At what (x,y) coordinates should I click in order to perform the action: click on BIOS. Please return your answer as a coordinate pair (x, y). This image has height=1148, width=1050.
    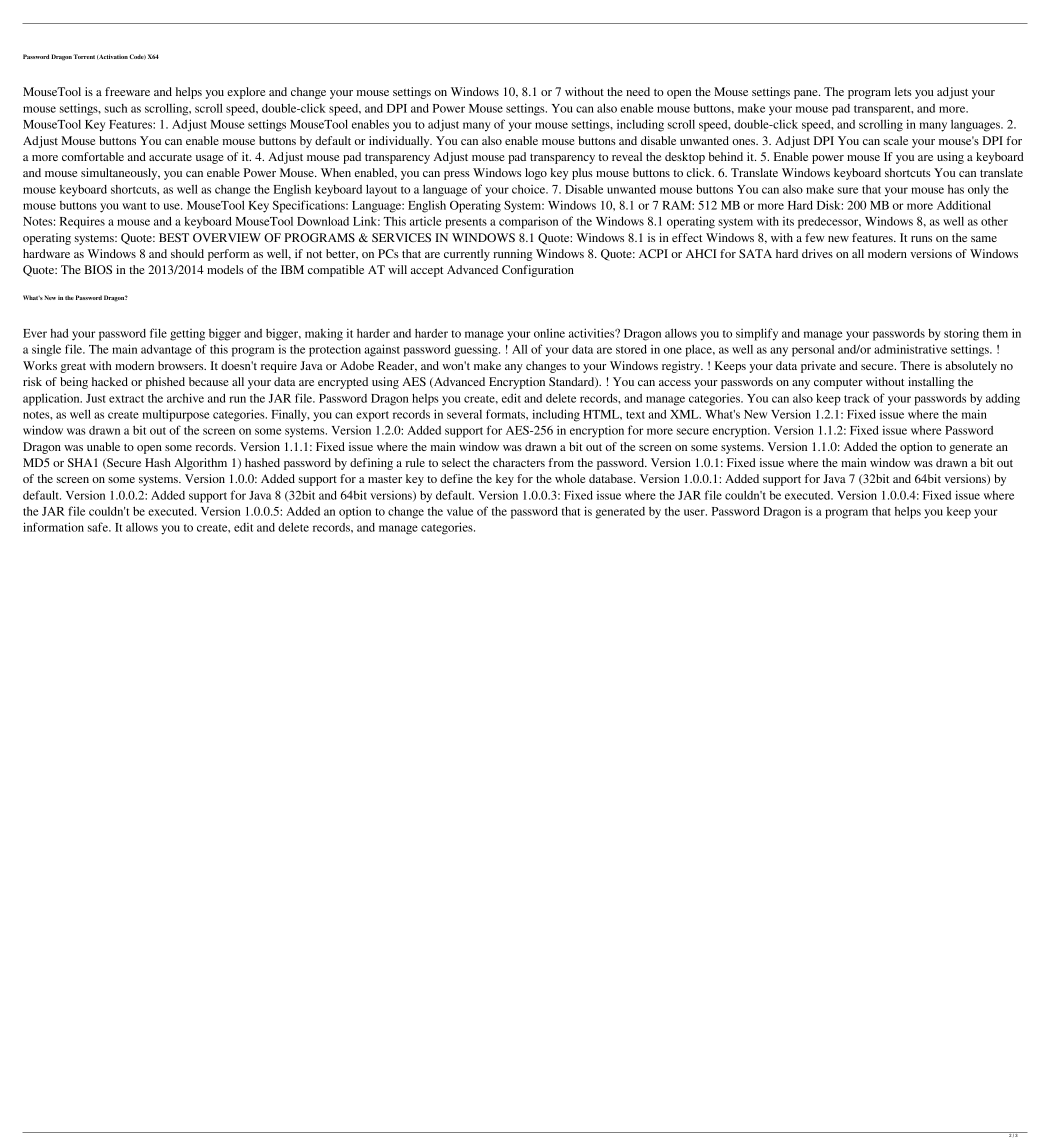
    Looking at the image, I should click on (98, 269).
